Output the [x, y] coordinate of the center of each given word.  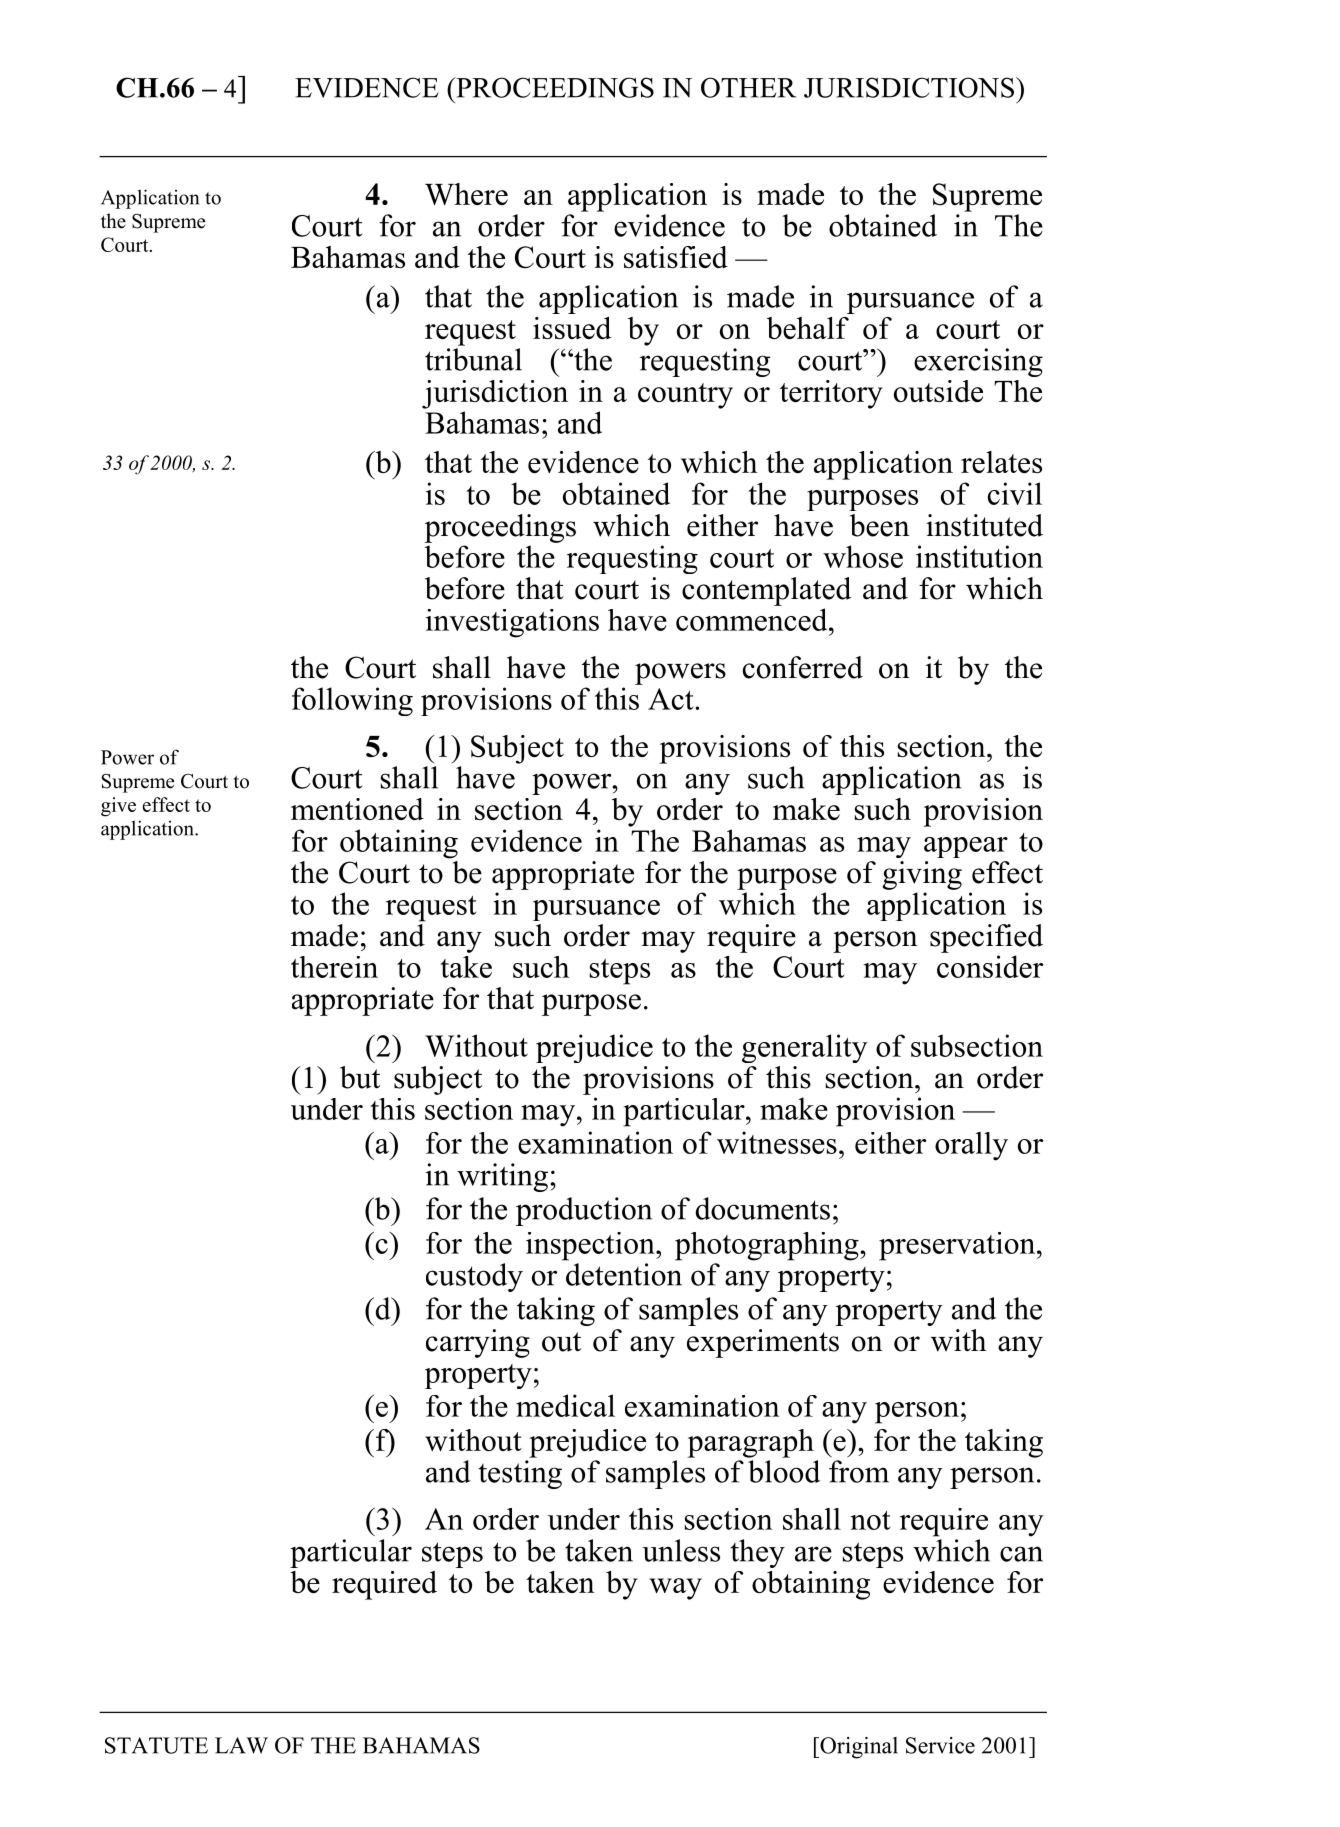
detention [624, 1274]
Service [940, 1745]
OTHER [748, 87]
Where [466, 194]
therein [334, 967]
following [352, 701]
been [880, 525]
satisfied [676, 257]
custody [474, 1277]
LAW [241, 1745]
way [675, 1589]
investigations [512, 623]
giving [922, 875]
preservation [958, 1246]
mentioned [357, 809]
